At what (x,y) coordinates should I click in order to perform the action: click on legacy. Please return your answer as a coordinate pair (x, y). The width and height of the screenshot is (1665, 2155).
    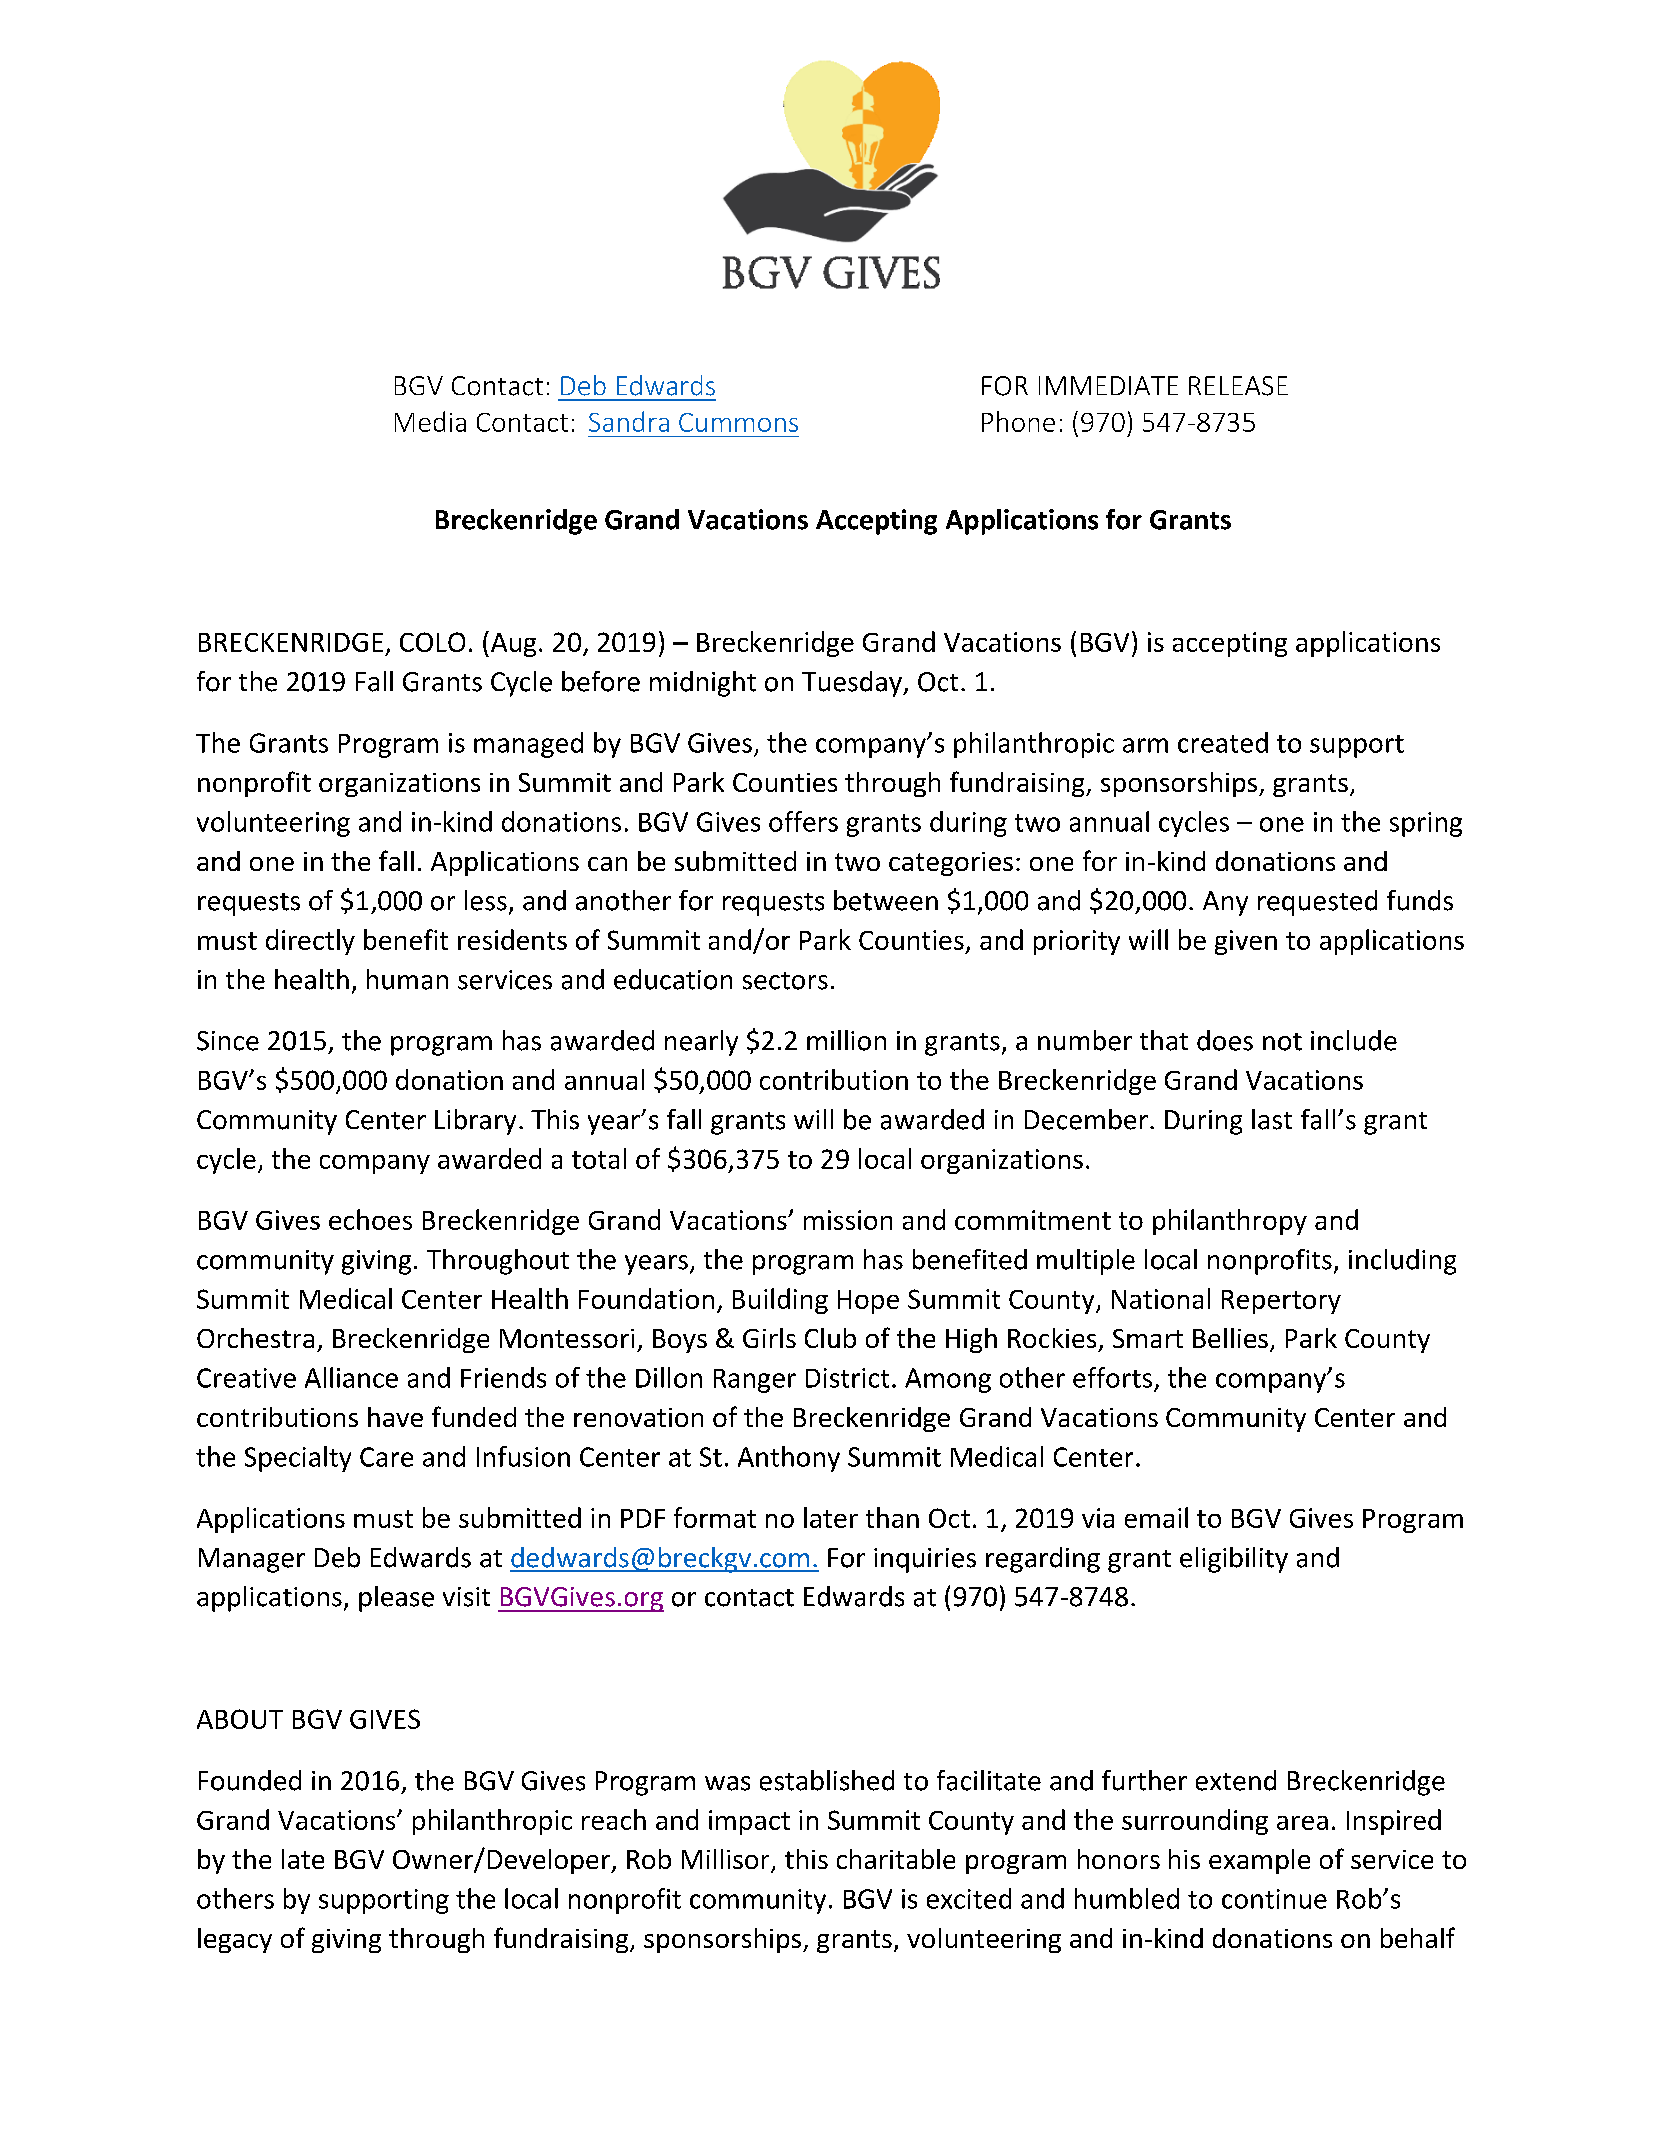
    Looking at the image, I should click on (235, 1940).
